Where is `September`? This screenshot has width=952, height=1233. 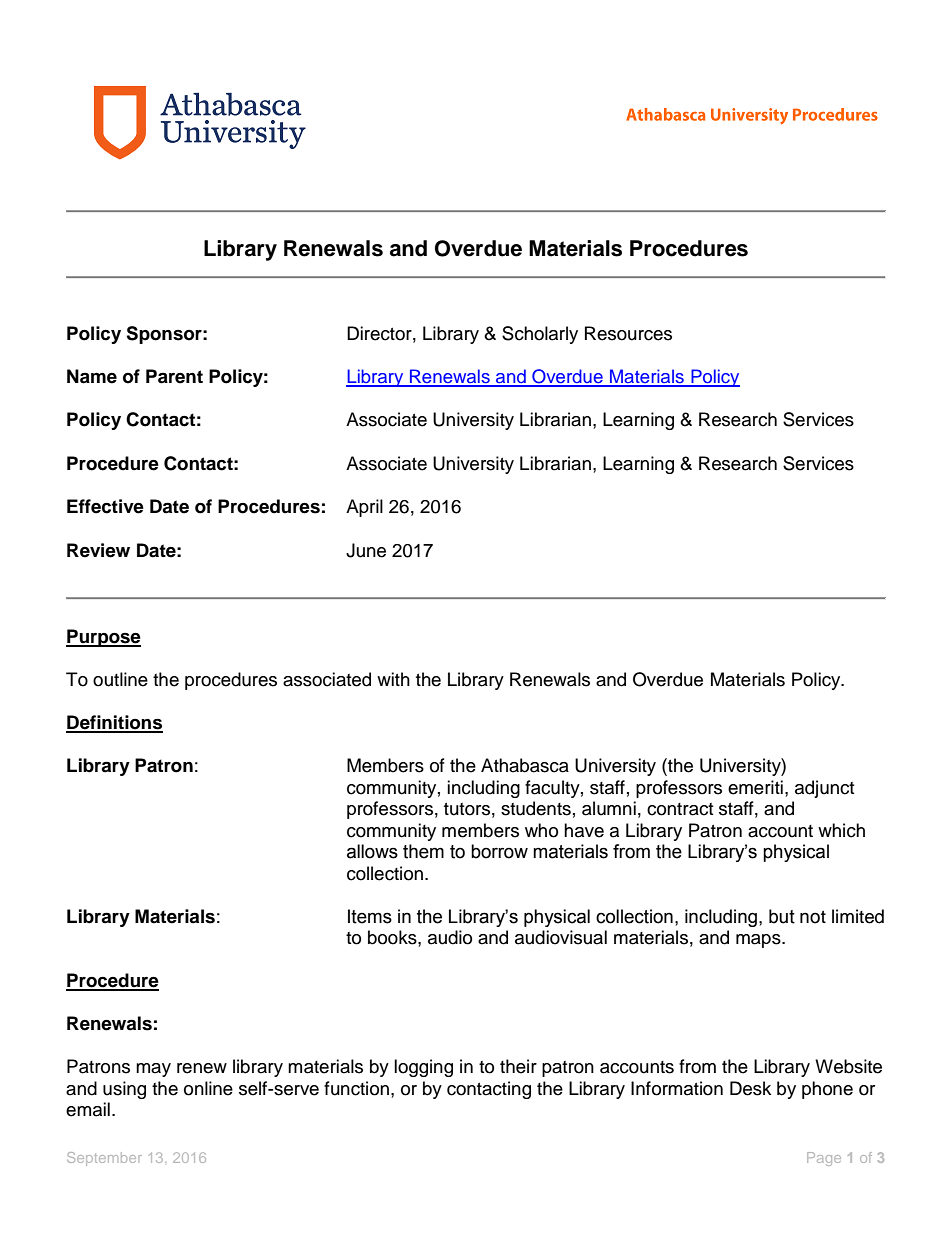
September is located at coordinates (104, 1159).
